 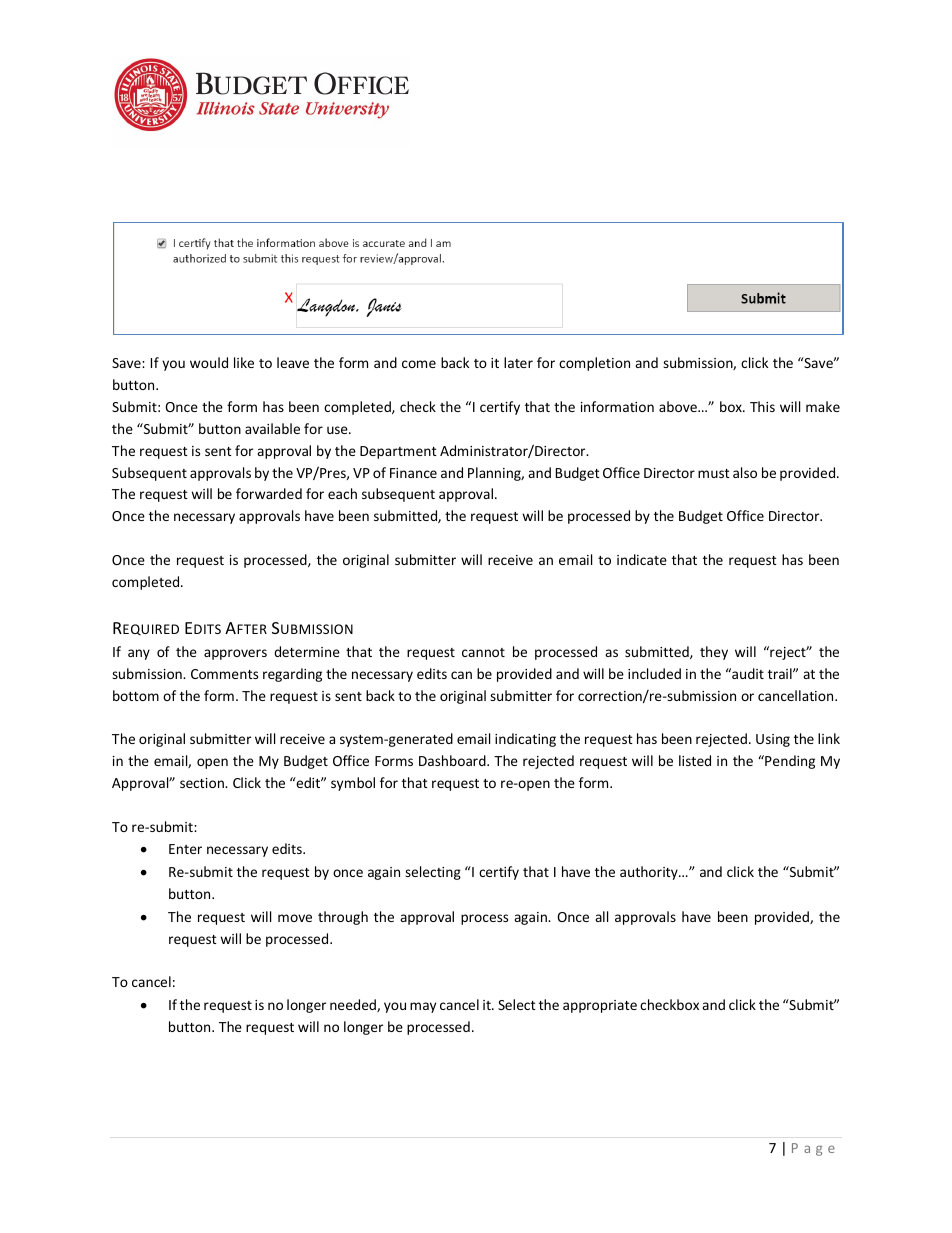 I want to click on Dashboard, so click(x=453, y=760).
